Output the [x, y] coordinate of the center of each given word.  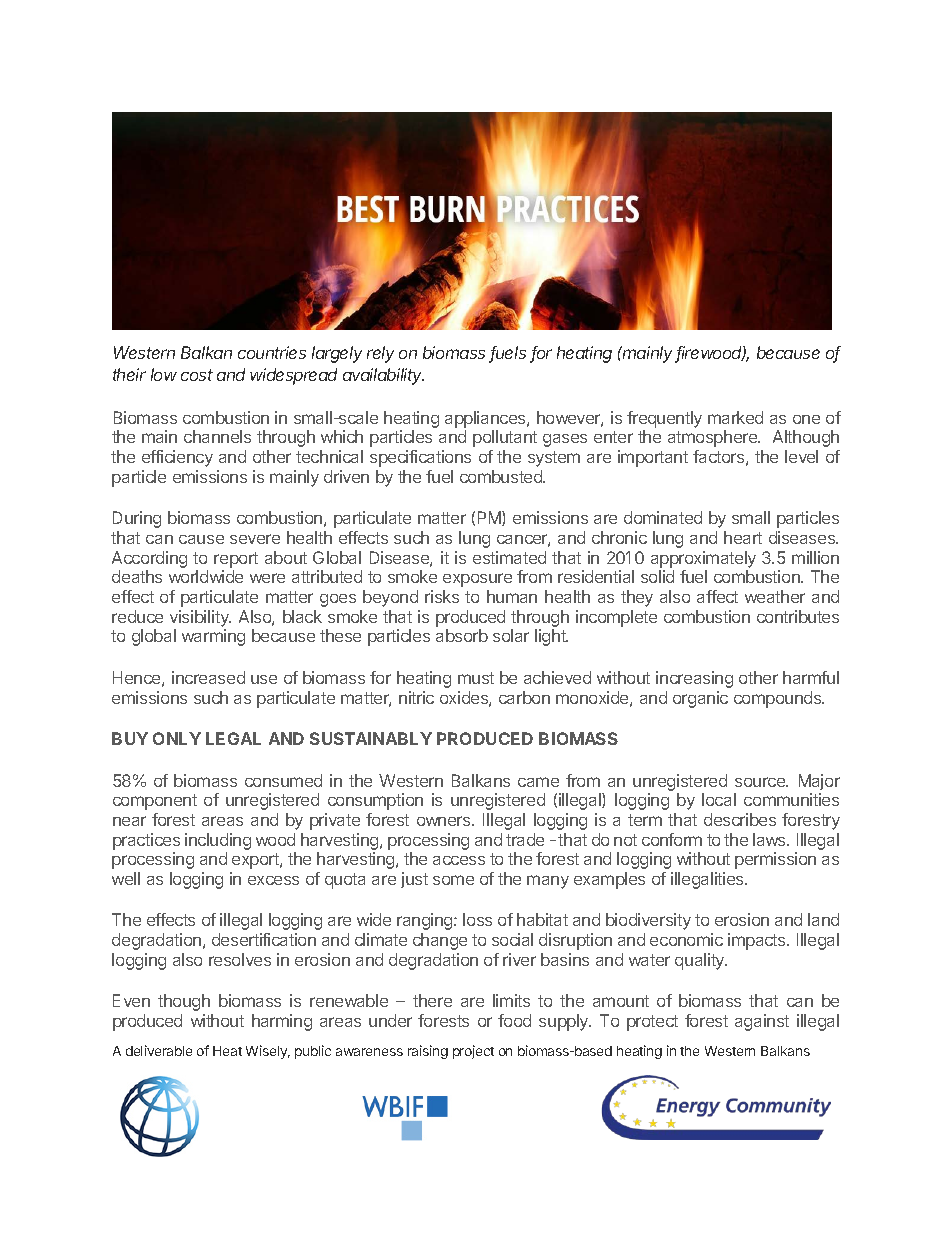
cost [197, 375]
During [137, 519]
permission [775, 860]
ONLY [177, 738]
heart [743, 537]
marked [735, 417]
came [538, 782]
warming [213, 637]
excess [273, 880]
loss [477, 919]
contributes [798, 616]
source [761, 782]
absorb [462, 635]
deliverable [159, 1050]
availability [383, 376]
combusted [502, 476]
